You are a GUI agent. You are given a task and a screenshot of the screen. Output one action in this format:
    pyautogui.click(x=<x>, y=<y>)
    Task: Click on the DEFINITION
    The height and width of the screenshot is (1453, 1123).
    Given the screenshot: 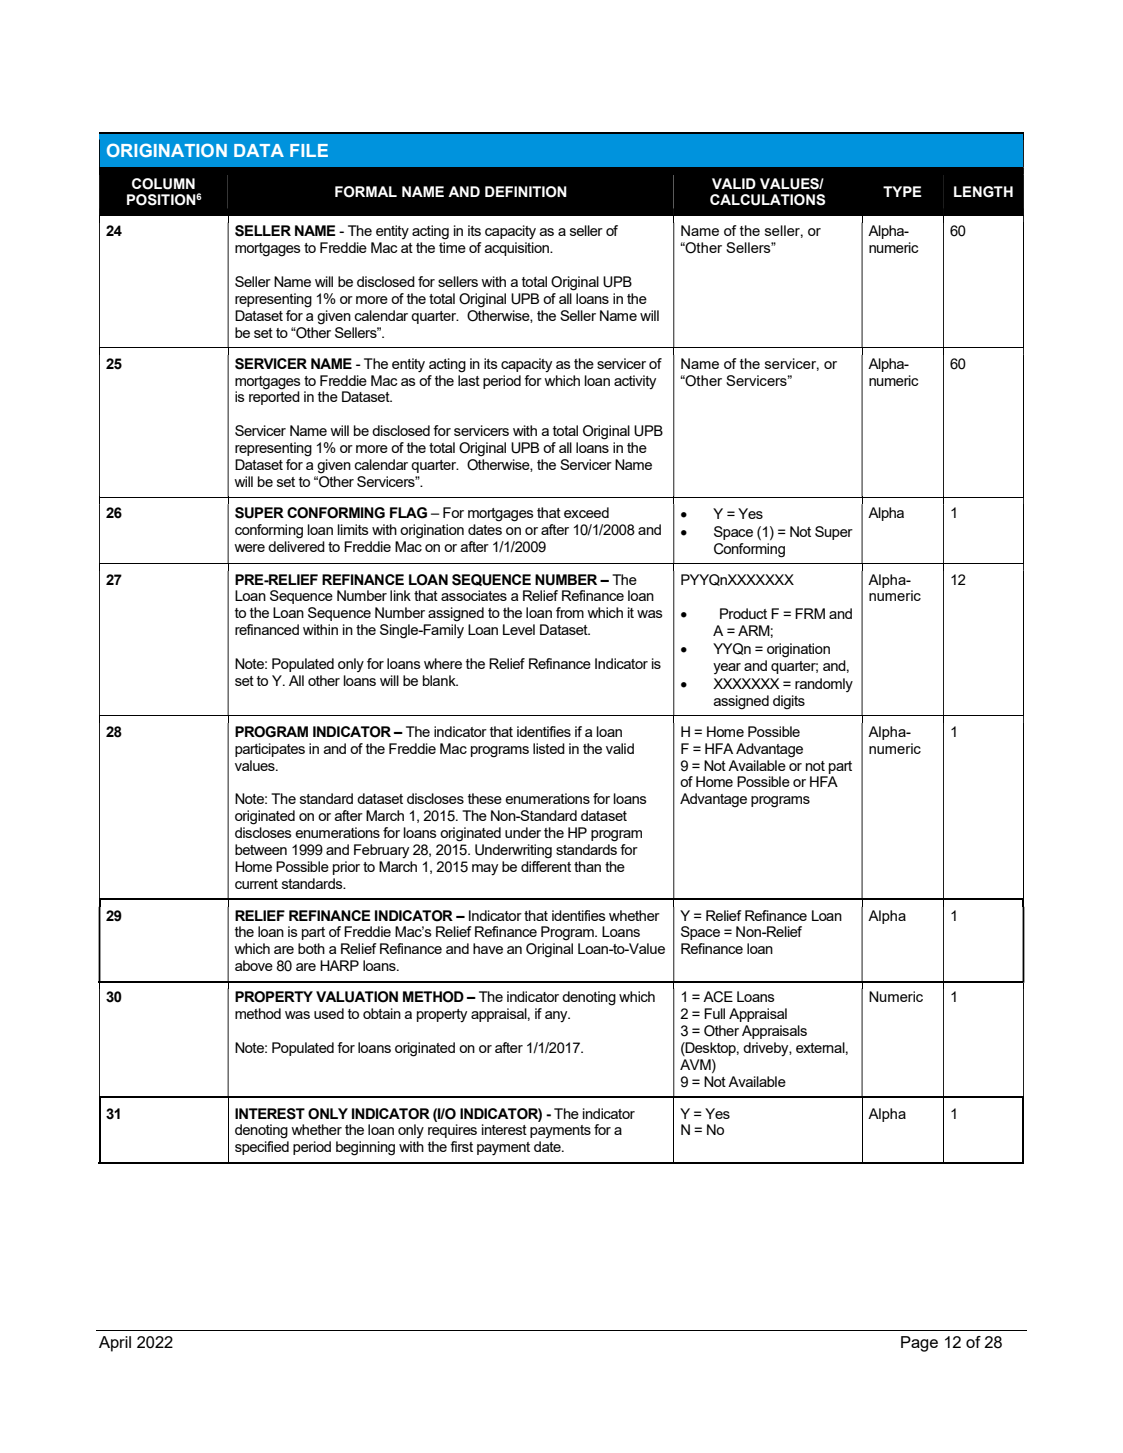 What is the action you would take?
    pyautogui.click(x=526, y=192)
